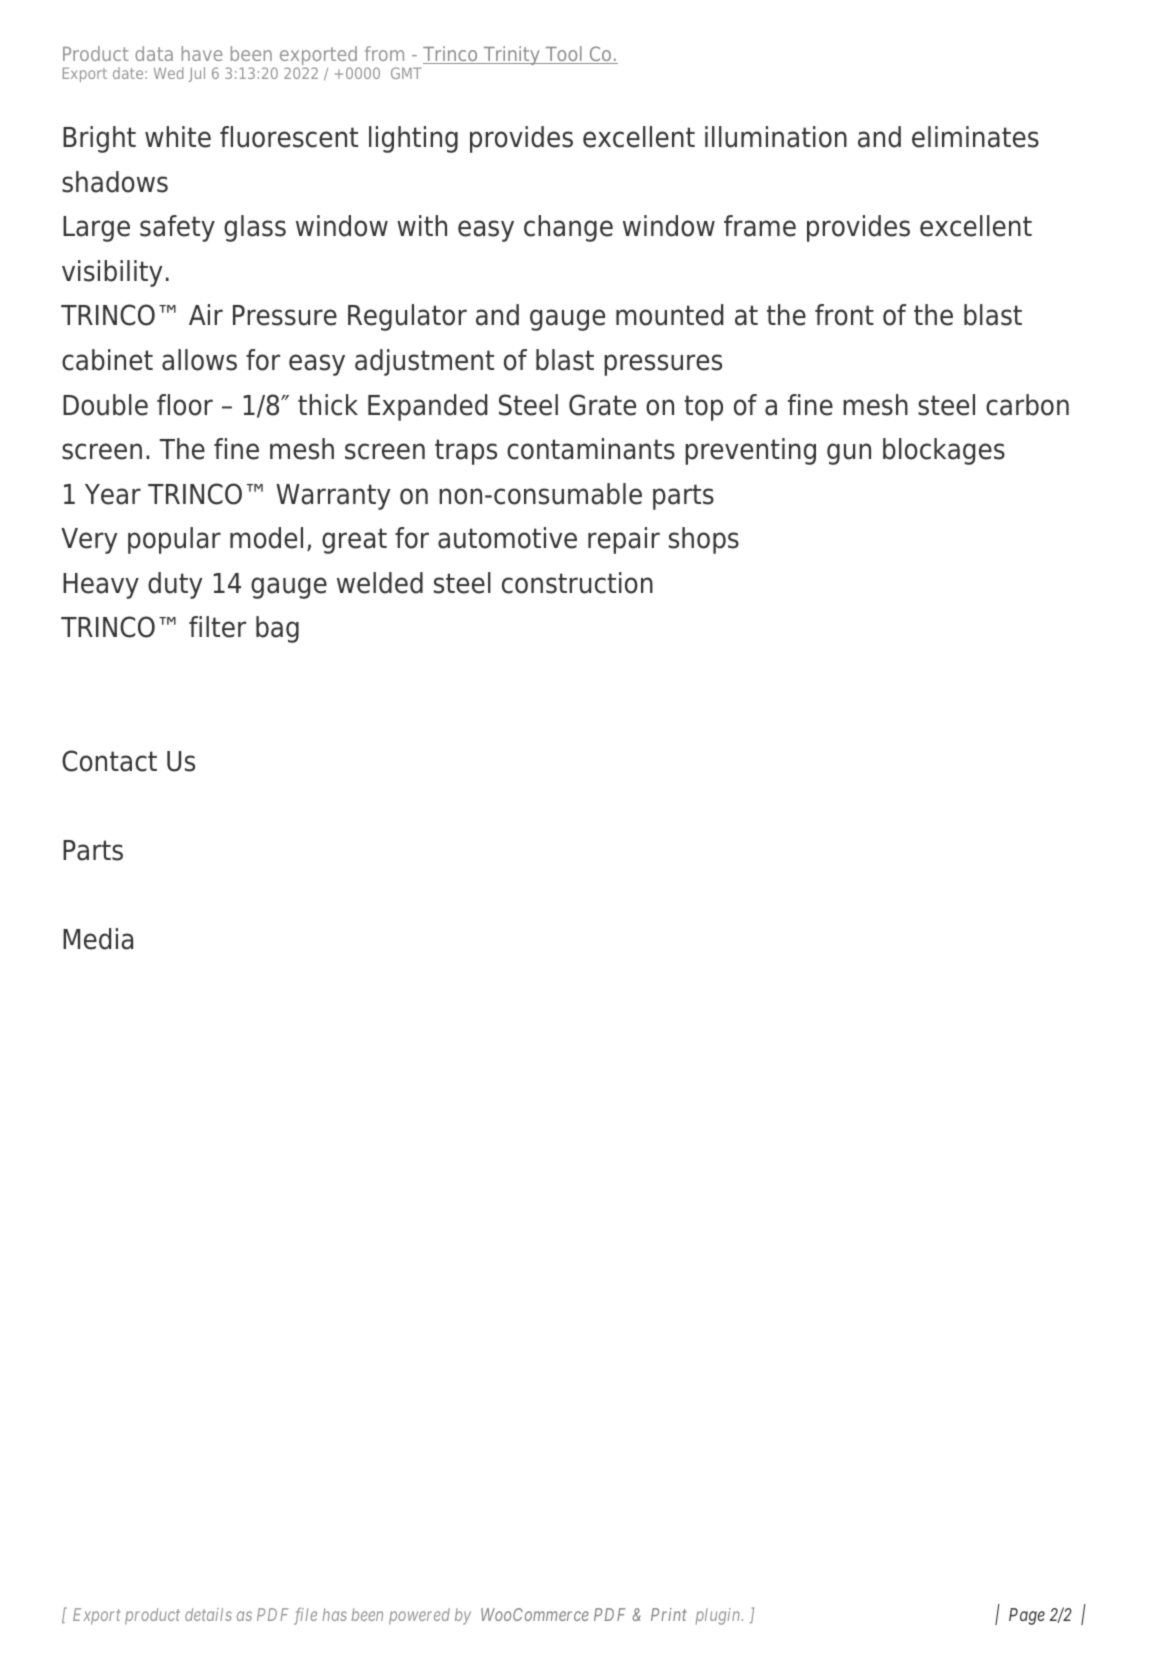  I want to click on Media, so click(98, 939).
